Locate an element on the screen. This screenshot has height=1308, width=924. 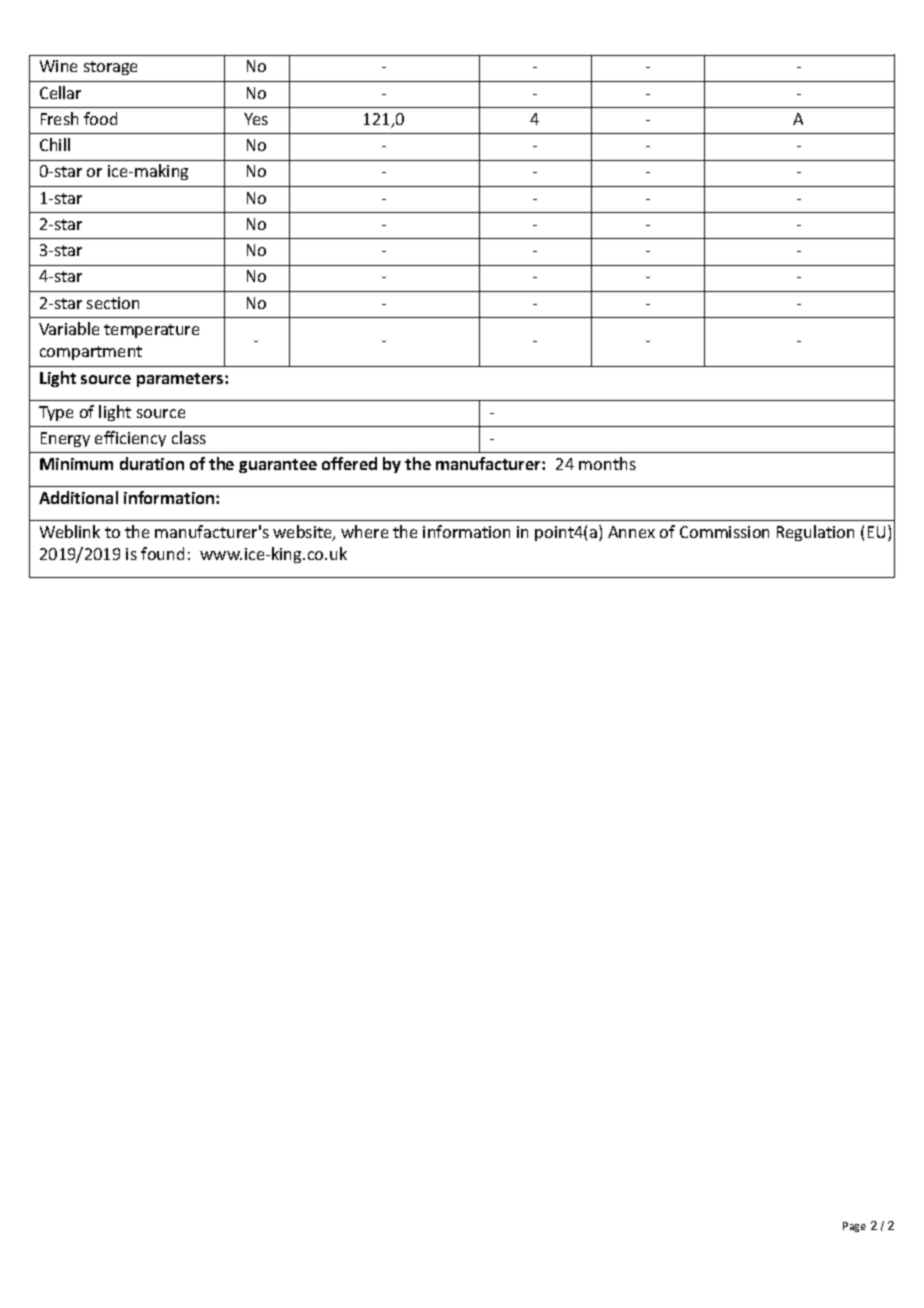
months is located at coordinates (607, 463).
